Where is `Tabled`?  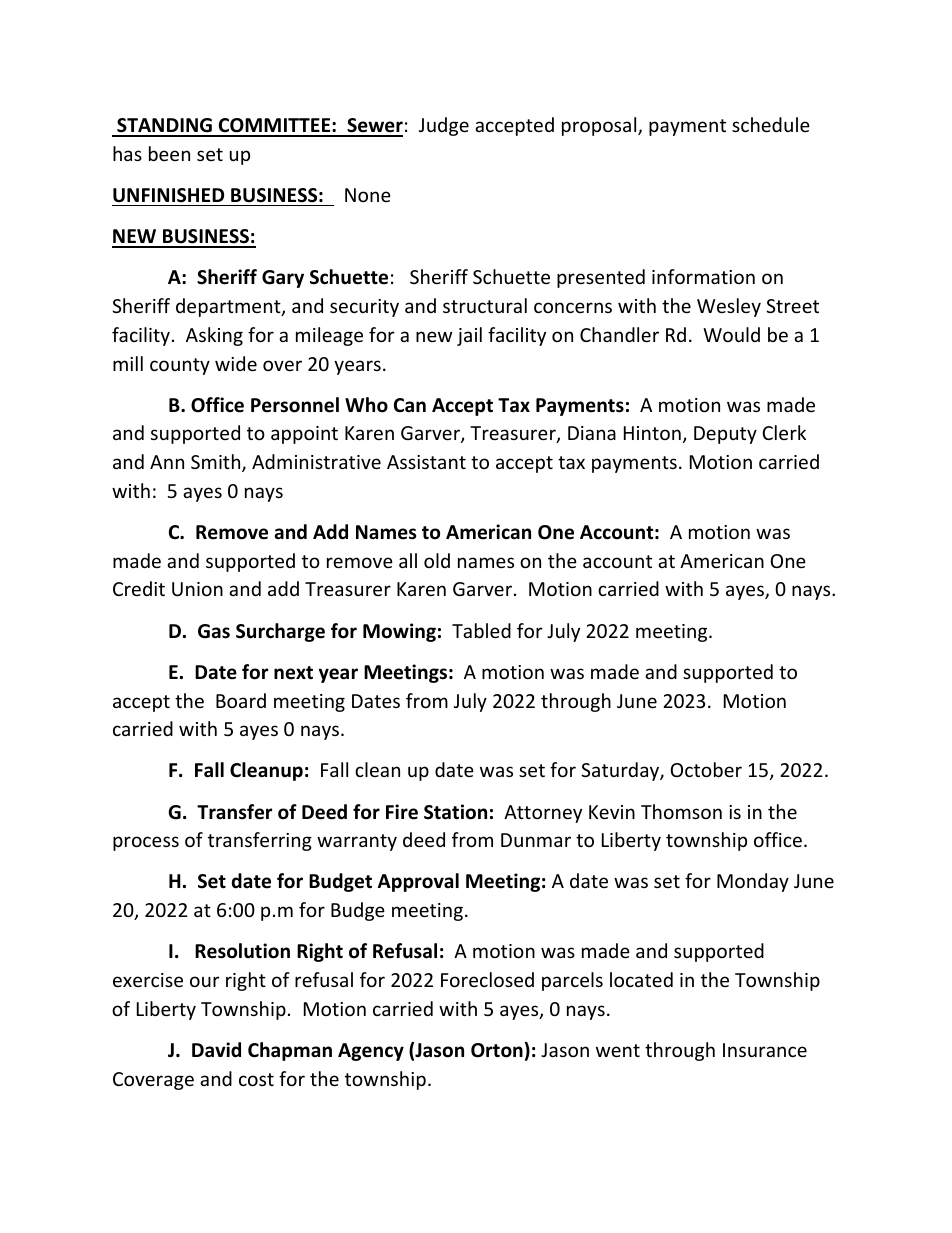
Tabled is located at coordinates (481, 630).
